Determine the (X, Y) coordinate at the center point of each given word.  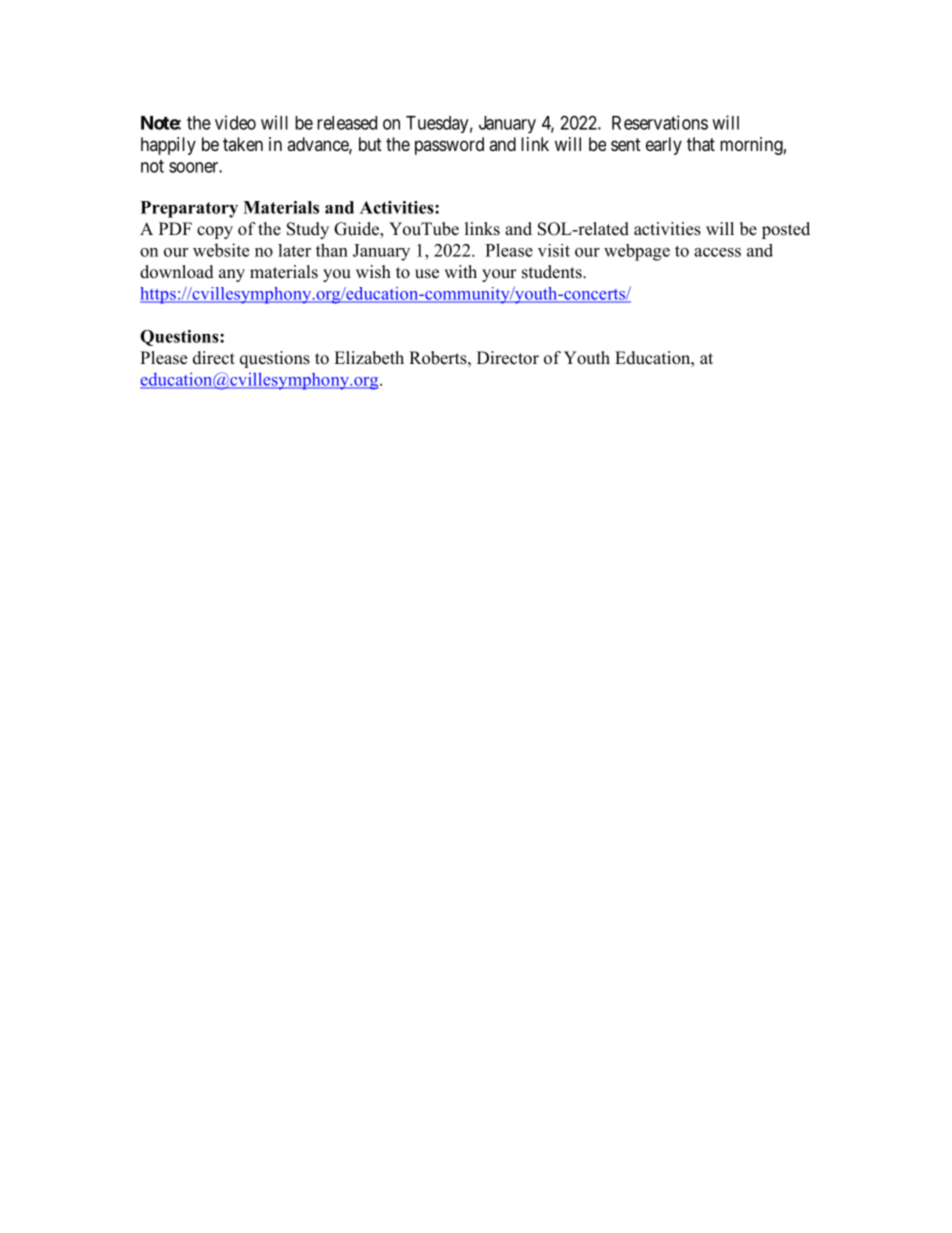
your (499, 275)
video (235, 122)
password (449, 146)
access (717, 252)
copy (215, 232)
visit (554, 250)
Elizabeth (369, 358)
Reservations (660, 122)
